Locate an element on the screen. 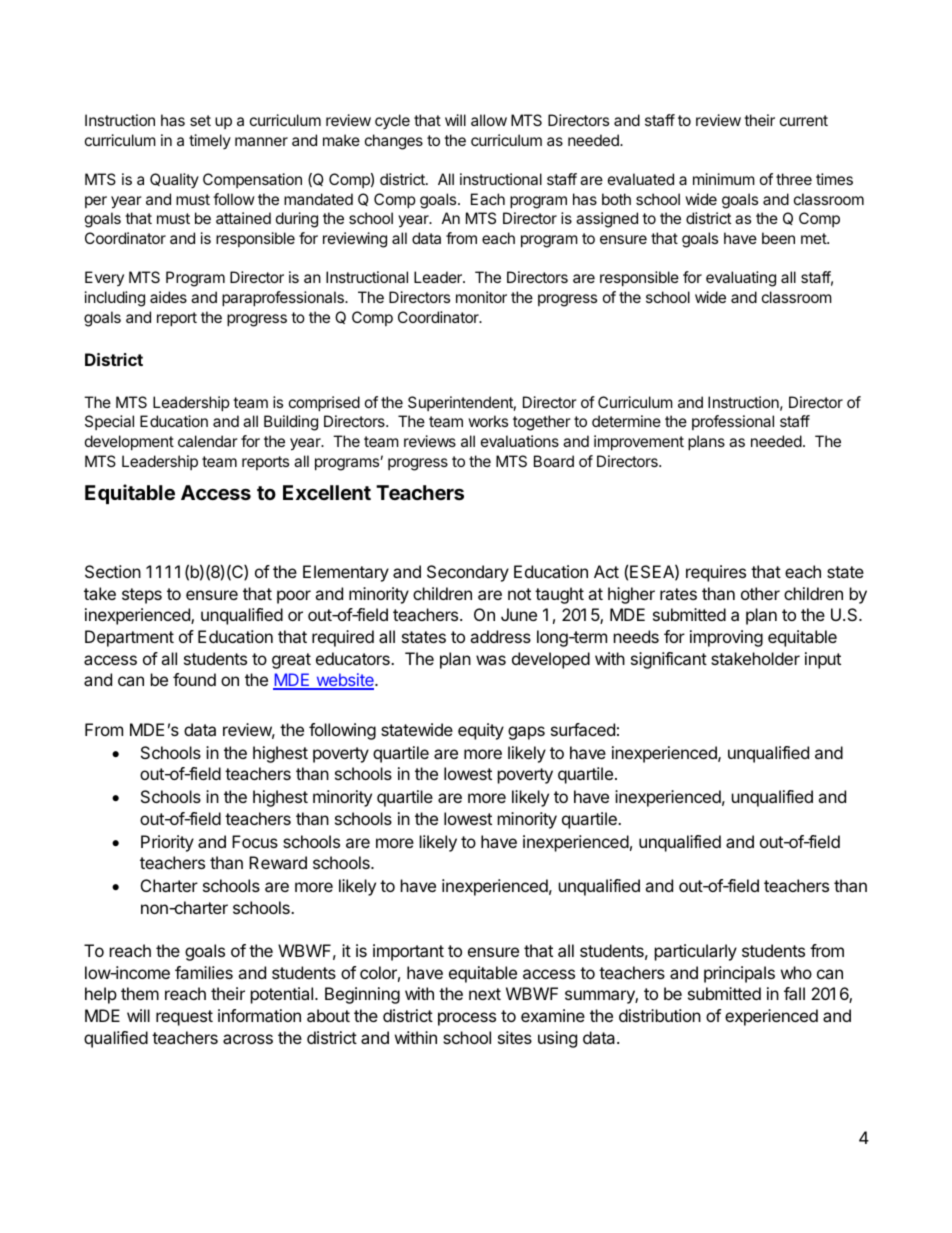  evaluating is located at coordinates (741, 279).
